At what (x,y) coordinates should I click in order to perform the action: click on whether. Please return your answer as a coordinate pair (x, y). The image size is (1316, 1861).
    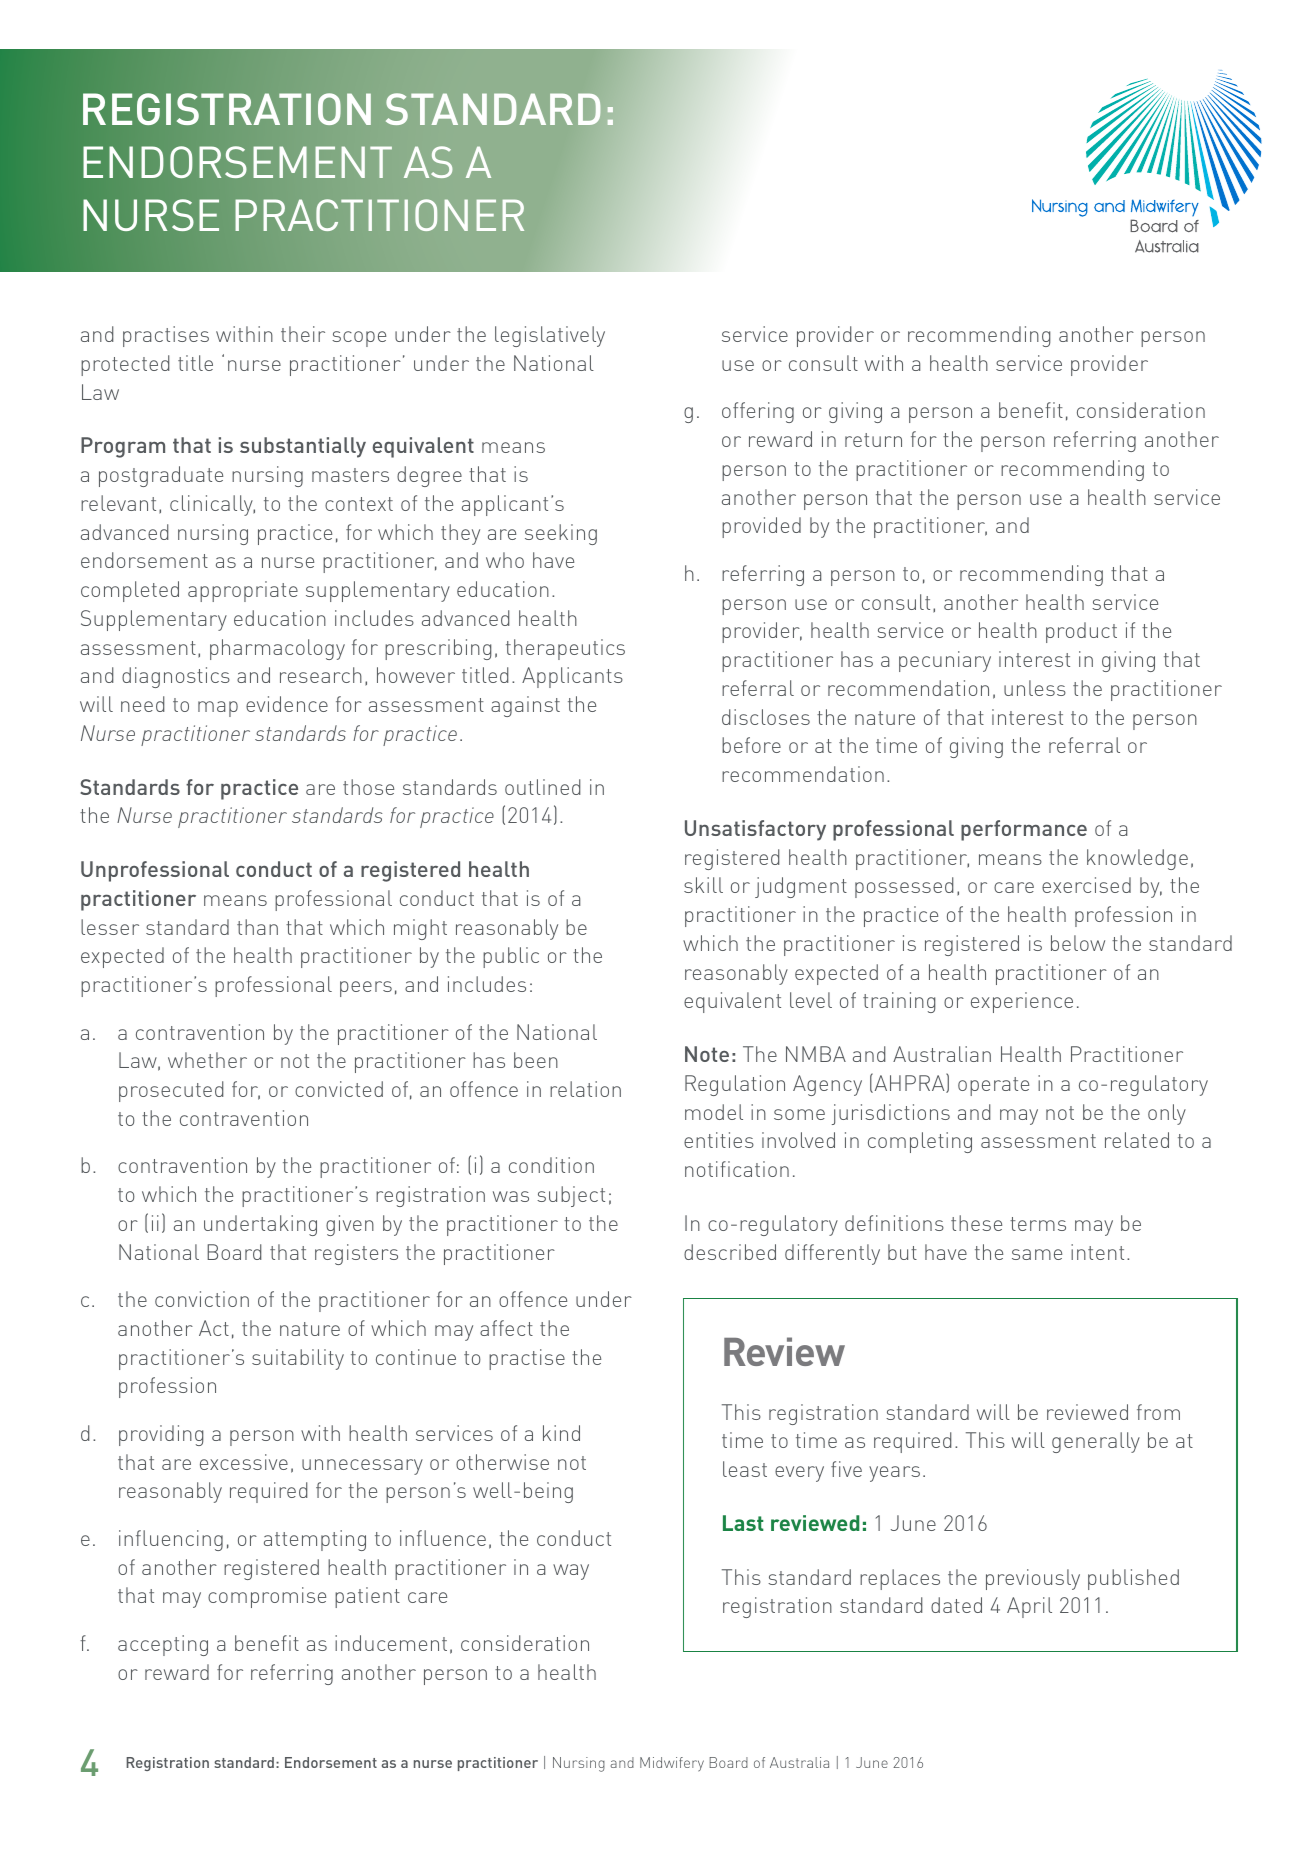
    Looking at the image, I should click on (207, 1060).
